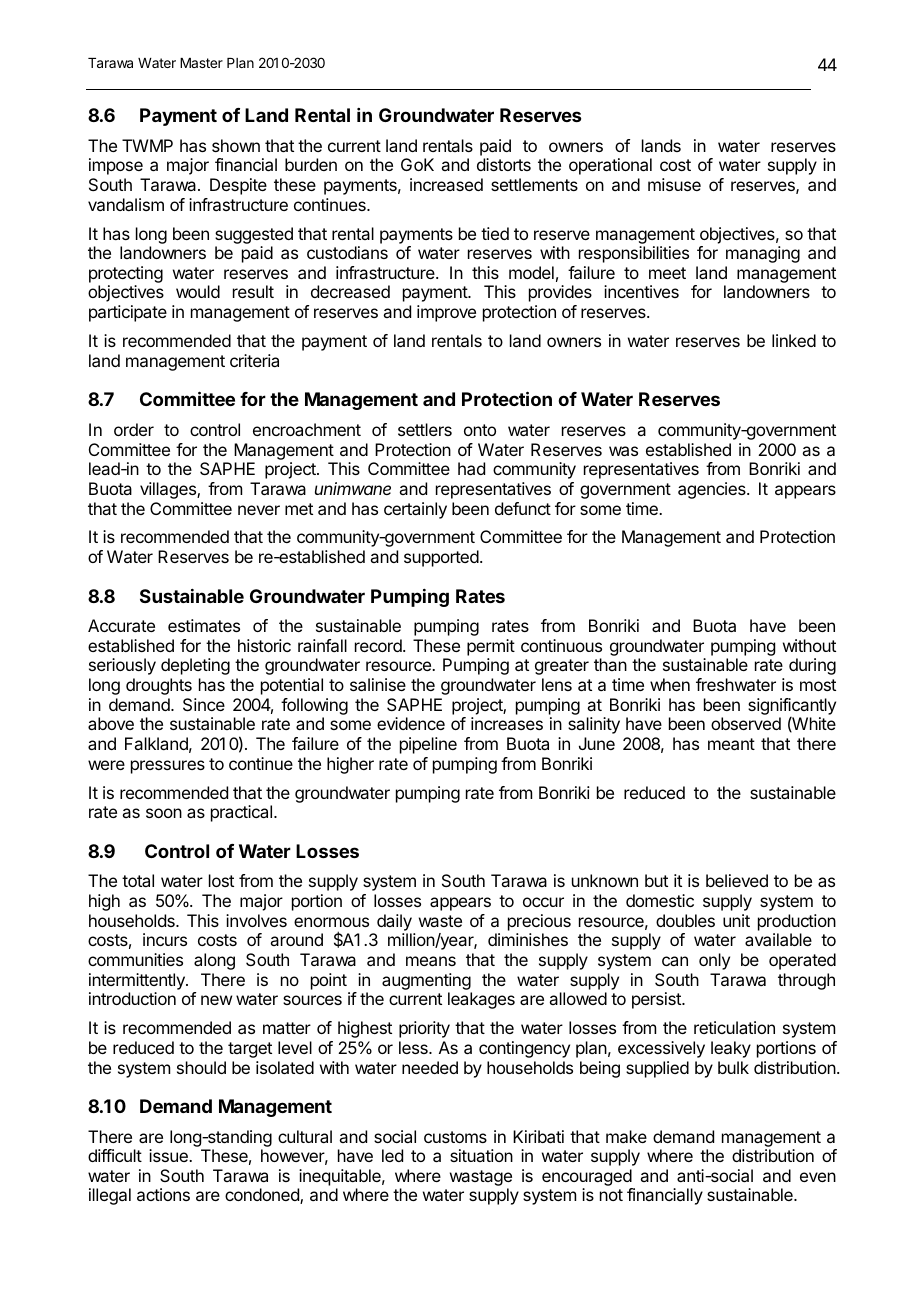 The image size is (924, 1308). What do you see at coordinates (674, 184) in the screenshot?
I see `misuse` at bounding box center [674, 184].
